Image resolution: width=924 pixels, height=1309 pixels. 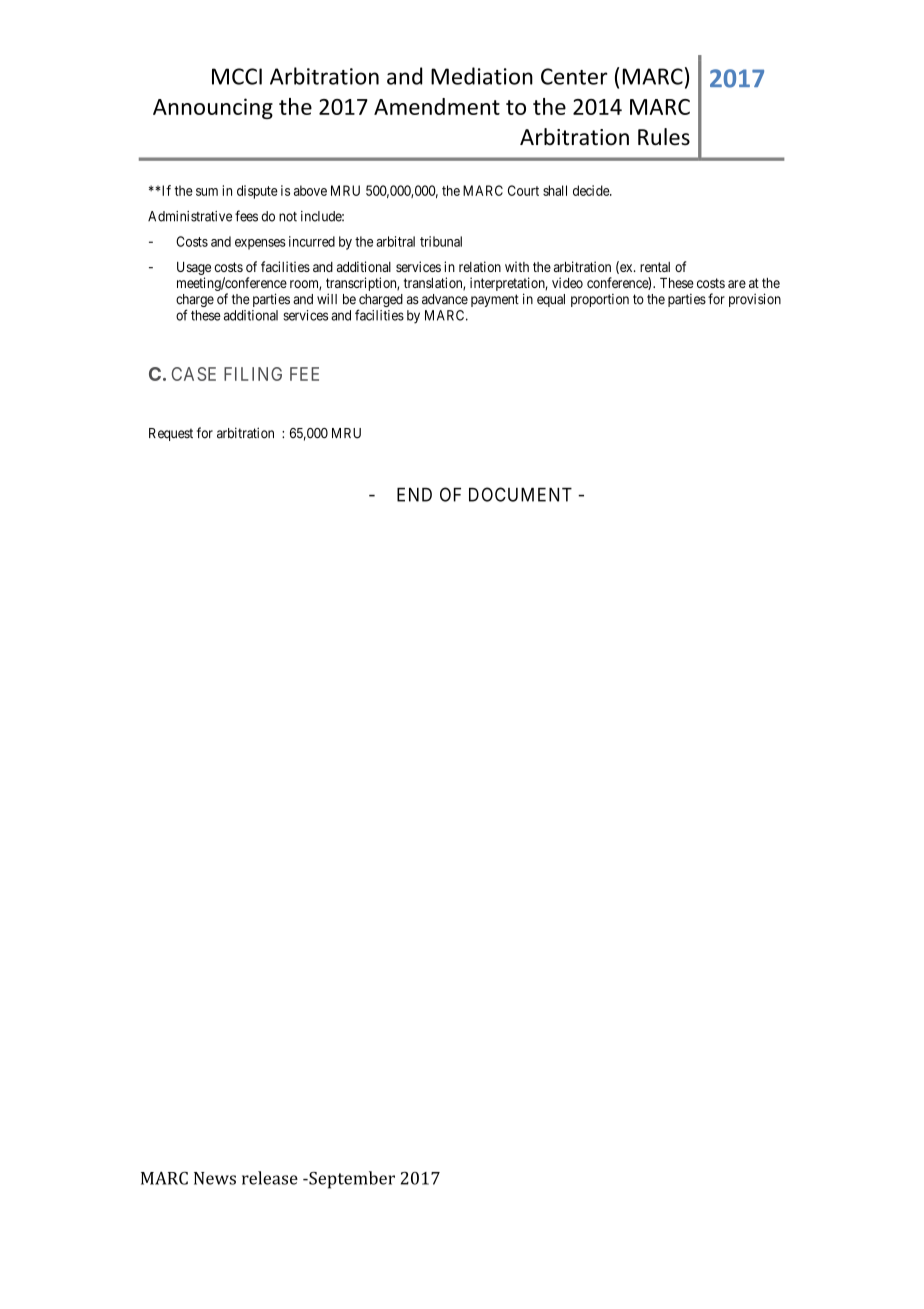 I want to click on DOCUMENT, so click(x=520, y=494).
